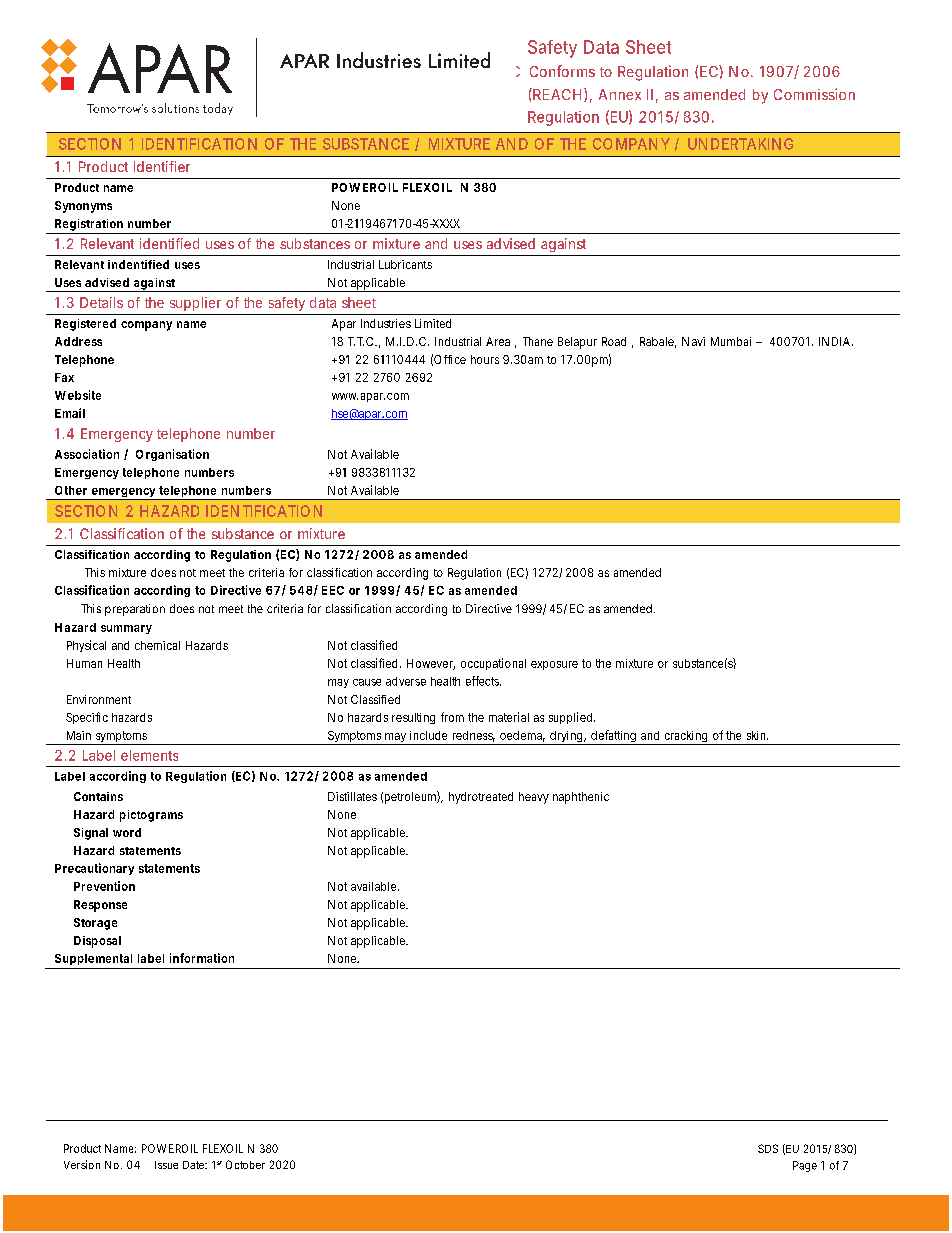 Image resolution: width=952 pixels, height=1233 pixels. What do you see at coordinates (166, 1165) in the image?
I see `Issue` at bounding box center [166, 1165].
